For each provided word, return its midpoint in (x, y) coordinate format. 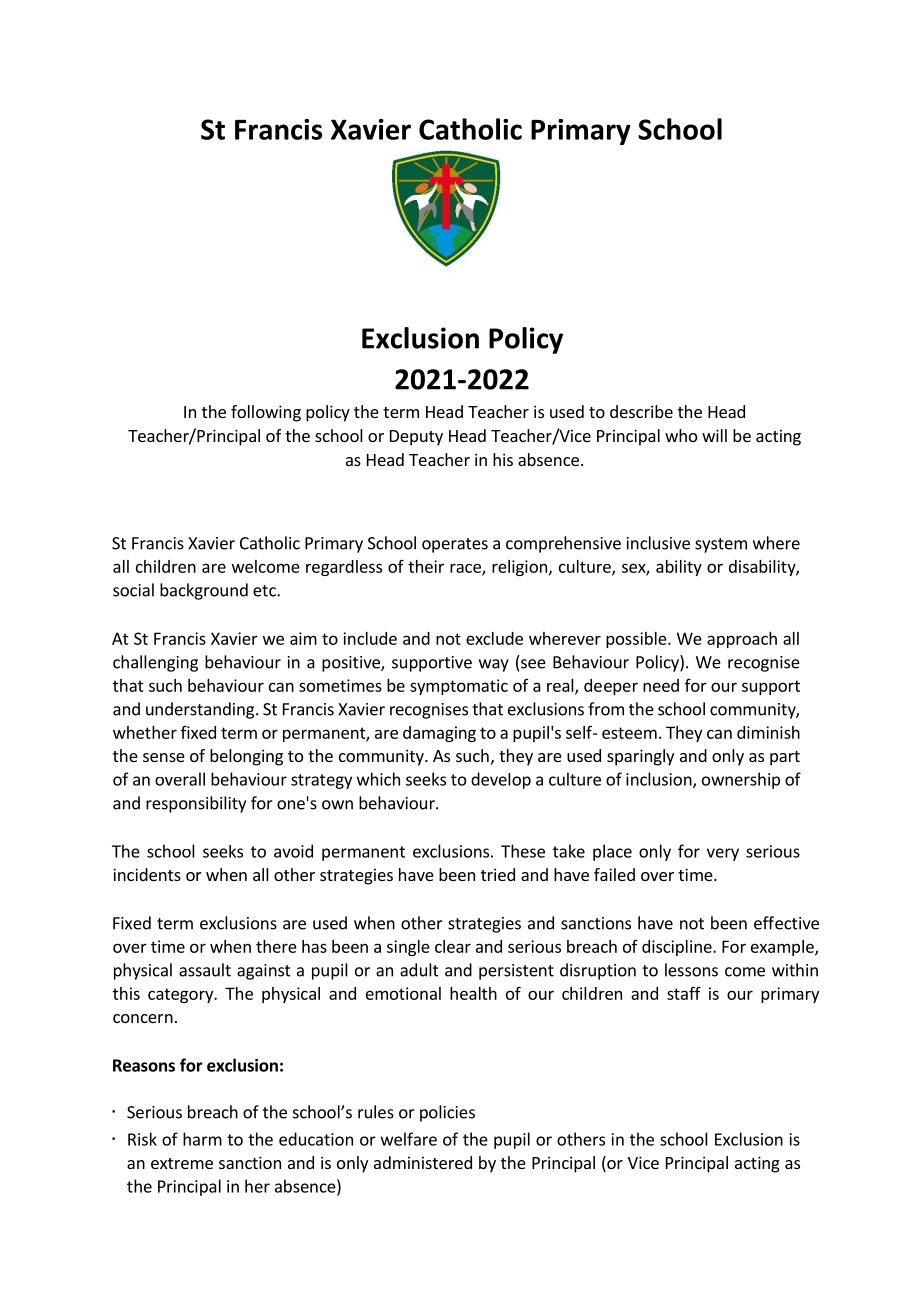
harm (202, 1139)
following (266, 413)
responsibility (196, 804)
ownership (741, 780)
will (714, 435)
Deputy (416, 438)
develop (501, 780)
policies (447, 1113)
